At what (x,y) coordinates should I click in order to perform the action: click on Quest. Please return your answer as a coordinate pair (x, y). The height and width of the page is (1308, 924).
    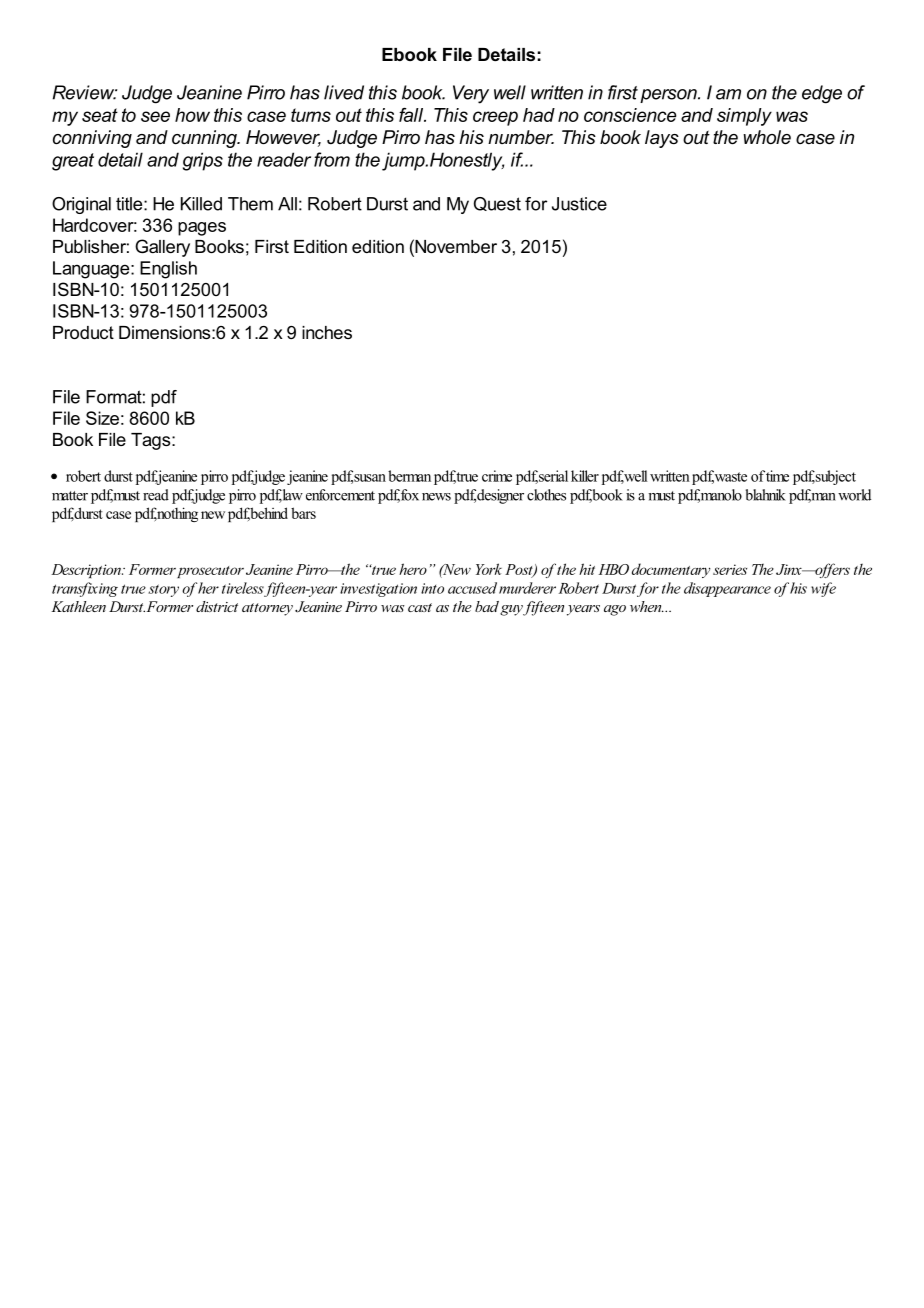
    Looking at the image, I should click on (497, 204).
